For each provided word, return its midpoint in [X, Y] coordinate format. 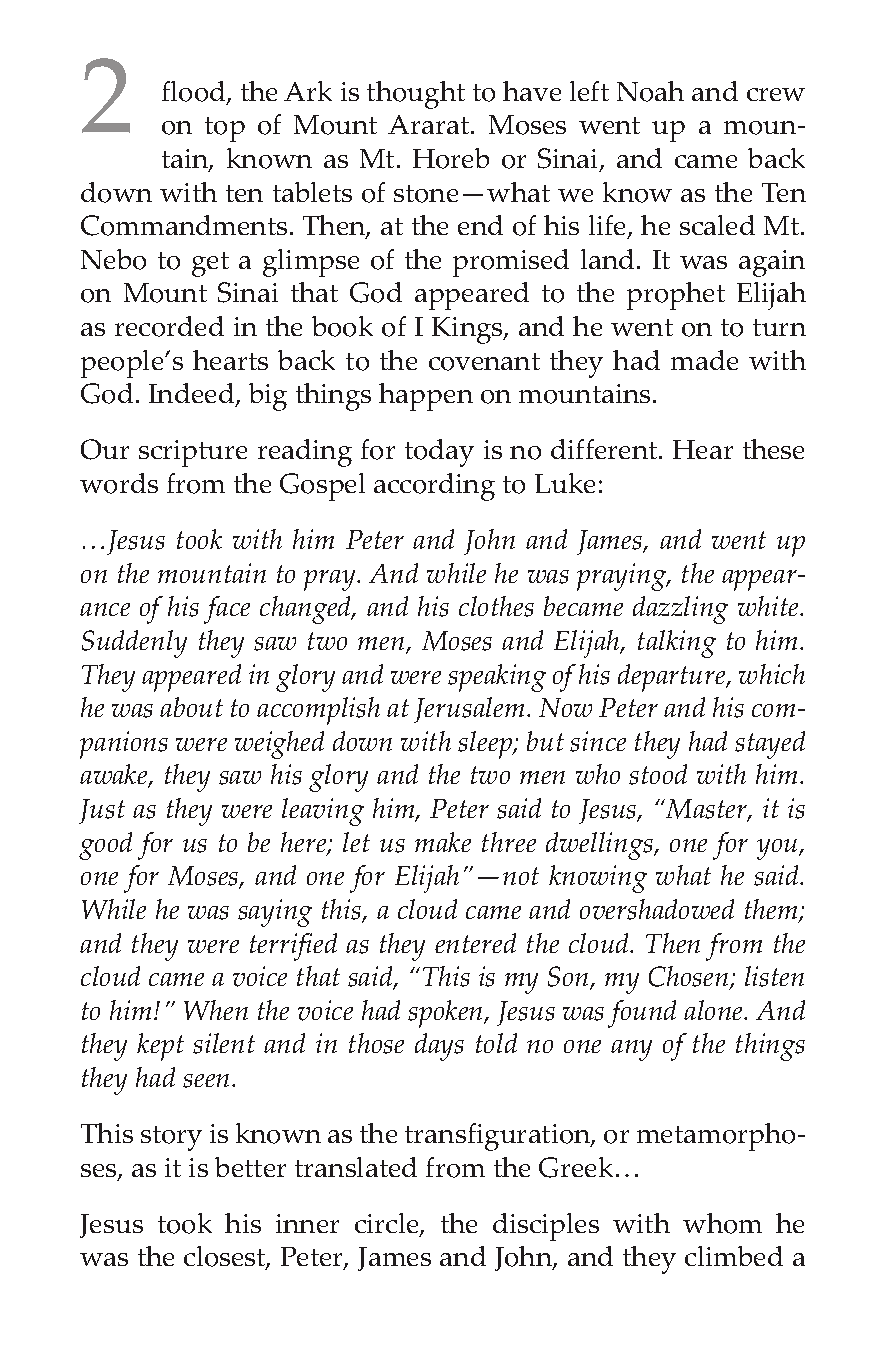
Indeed [193, 395]
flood [195, 92]
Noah [650, 91]
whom [722, 1223]
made [704, 360]
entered [475, 943]
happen [426, 397]
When [216, 1010]
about [191, 707]
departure [673, 678]
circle [388, 1225]
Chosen [690, 978]
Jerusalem [469, 710]
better [250, 1167]
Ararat [430, 124]
